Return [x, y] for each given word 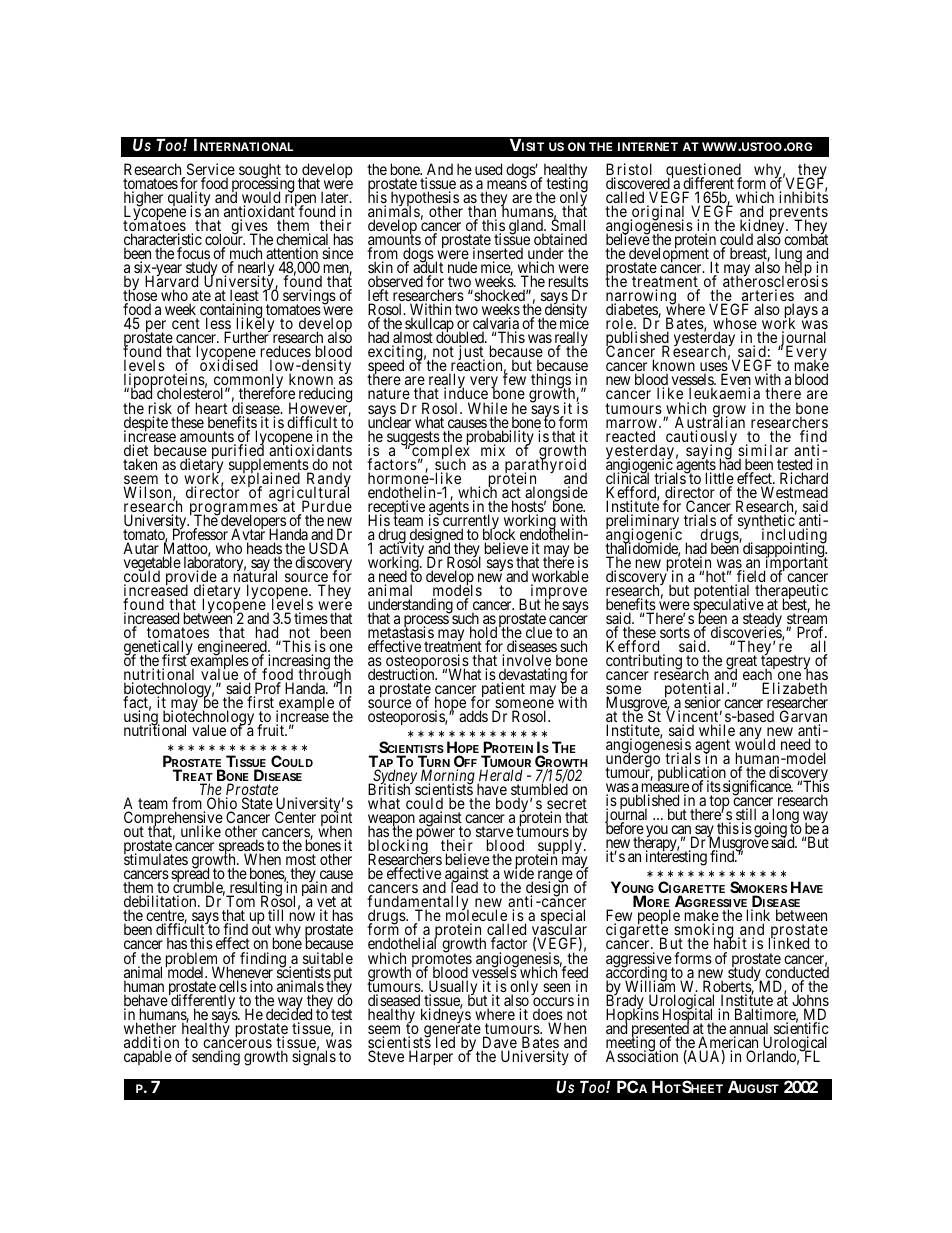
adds [473, 716]
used [488, 169]
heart [211, 409]
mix [493, 450]
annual [750, 1029]
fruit [272, 730]
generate [451, 1031]
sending [216, 1058]
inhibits [803, 196]
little [720, 479]
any [750, 735]
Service [209, 170]
